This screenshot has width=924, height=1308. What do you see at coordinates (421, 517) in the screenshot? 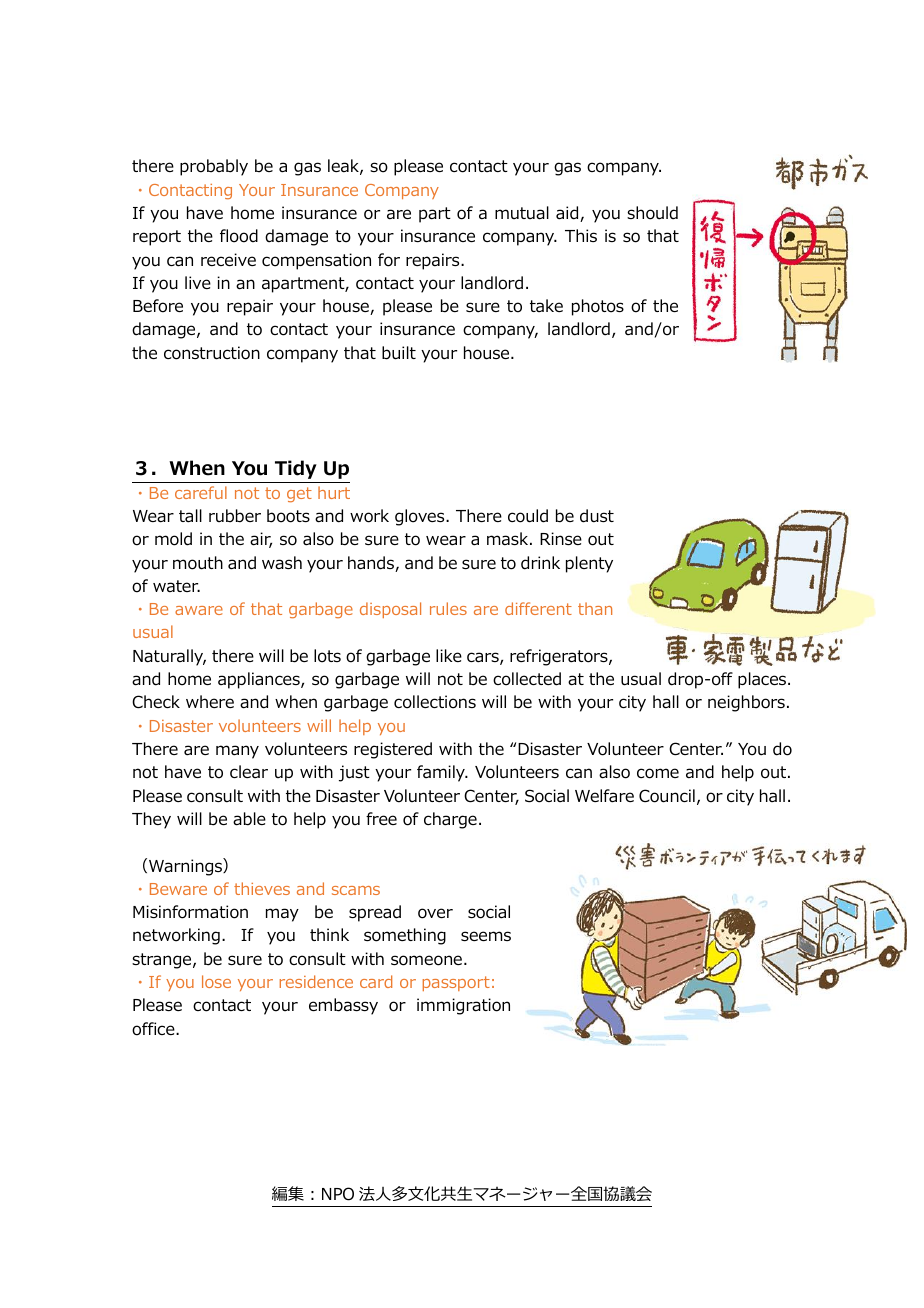
I see `gloves` at bounding box center [421, 517].
